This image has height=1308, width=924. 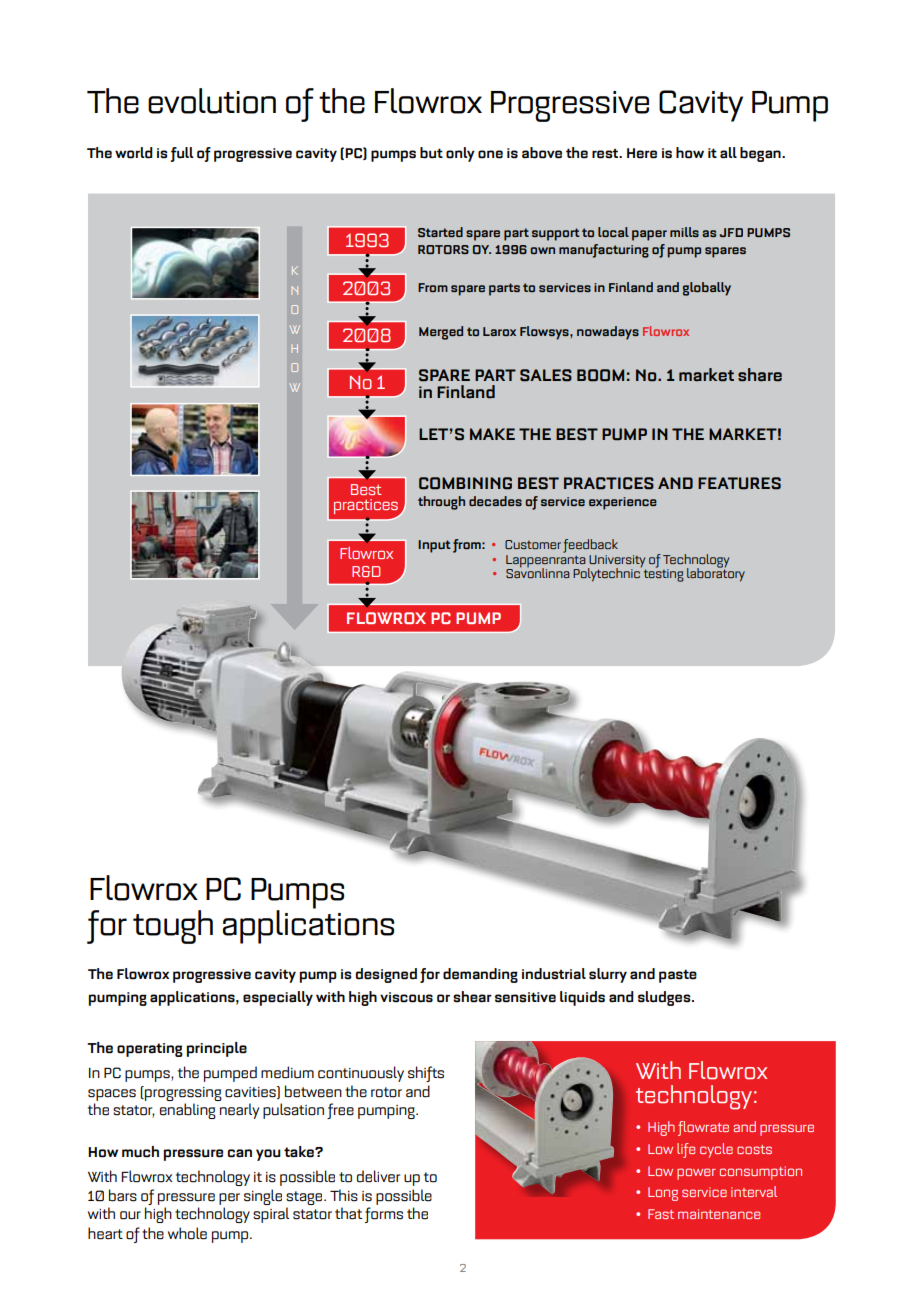 I want to click on but, so click(x=431, y=153).
